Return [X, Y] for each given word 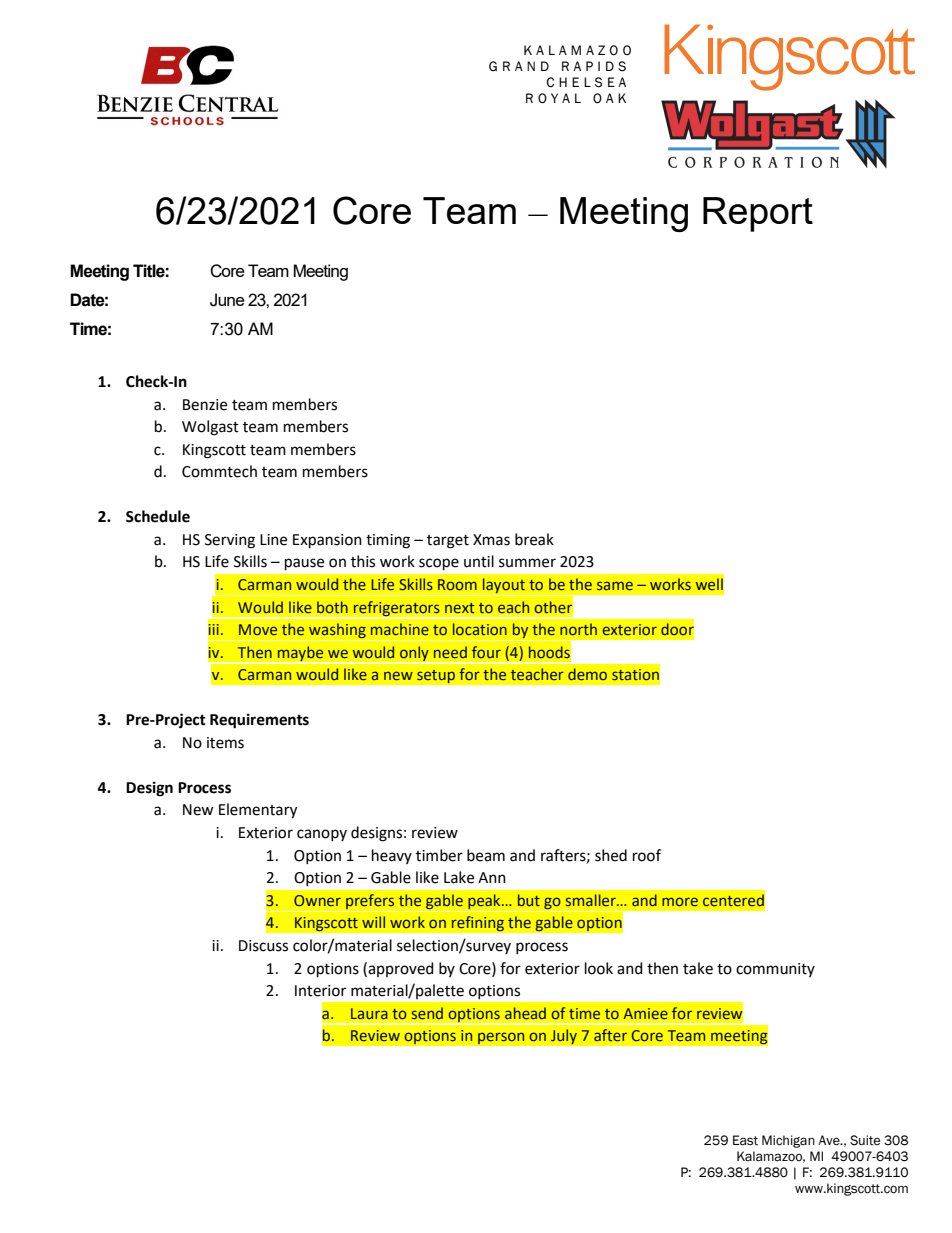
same [615, 585]
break [534, 539]
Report [758, 214]
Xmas [491, 540]
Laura [369, 1013]
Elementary [258, 811]
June [227, 300]
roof [647, 855]
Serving [230, 541]
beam [486, 855]
